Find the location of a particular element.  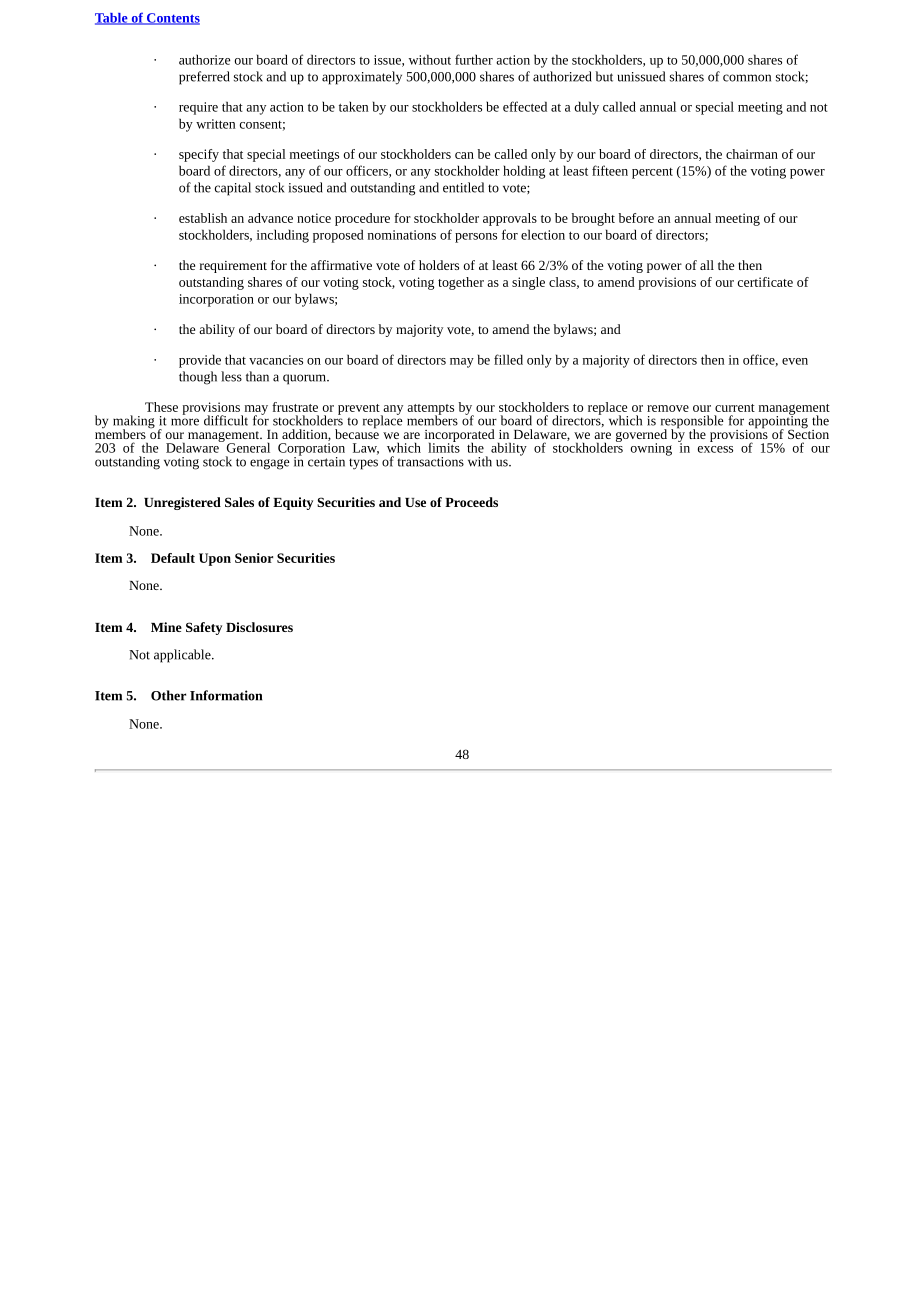

further is located at coordinates (474, 59).
